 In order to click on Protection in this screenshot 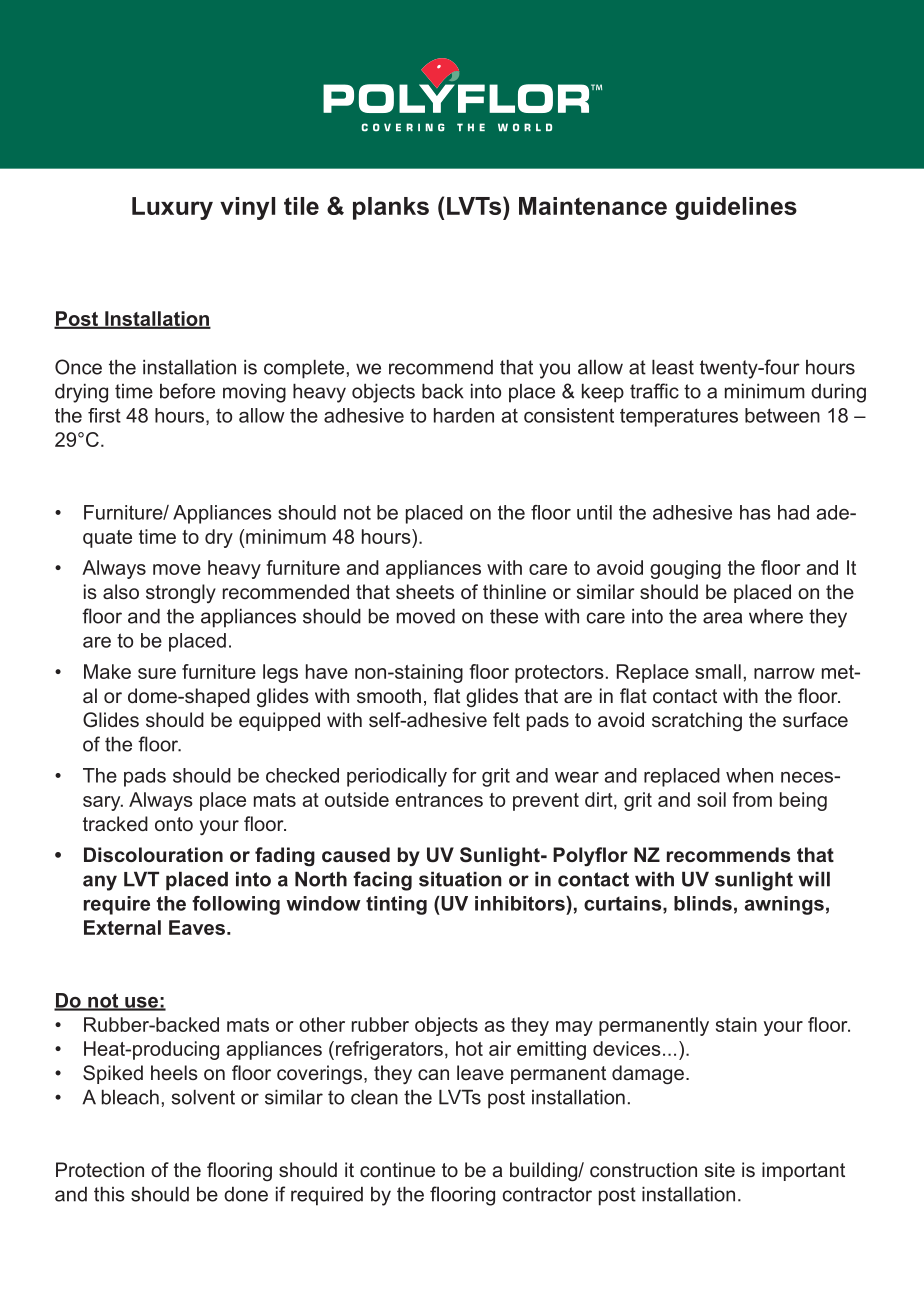, I will do `click(100, 1169)`.
